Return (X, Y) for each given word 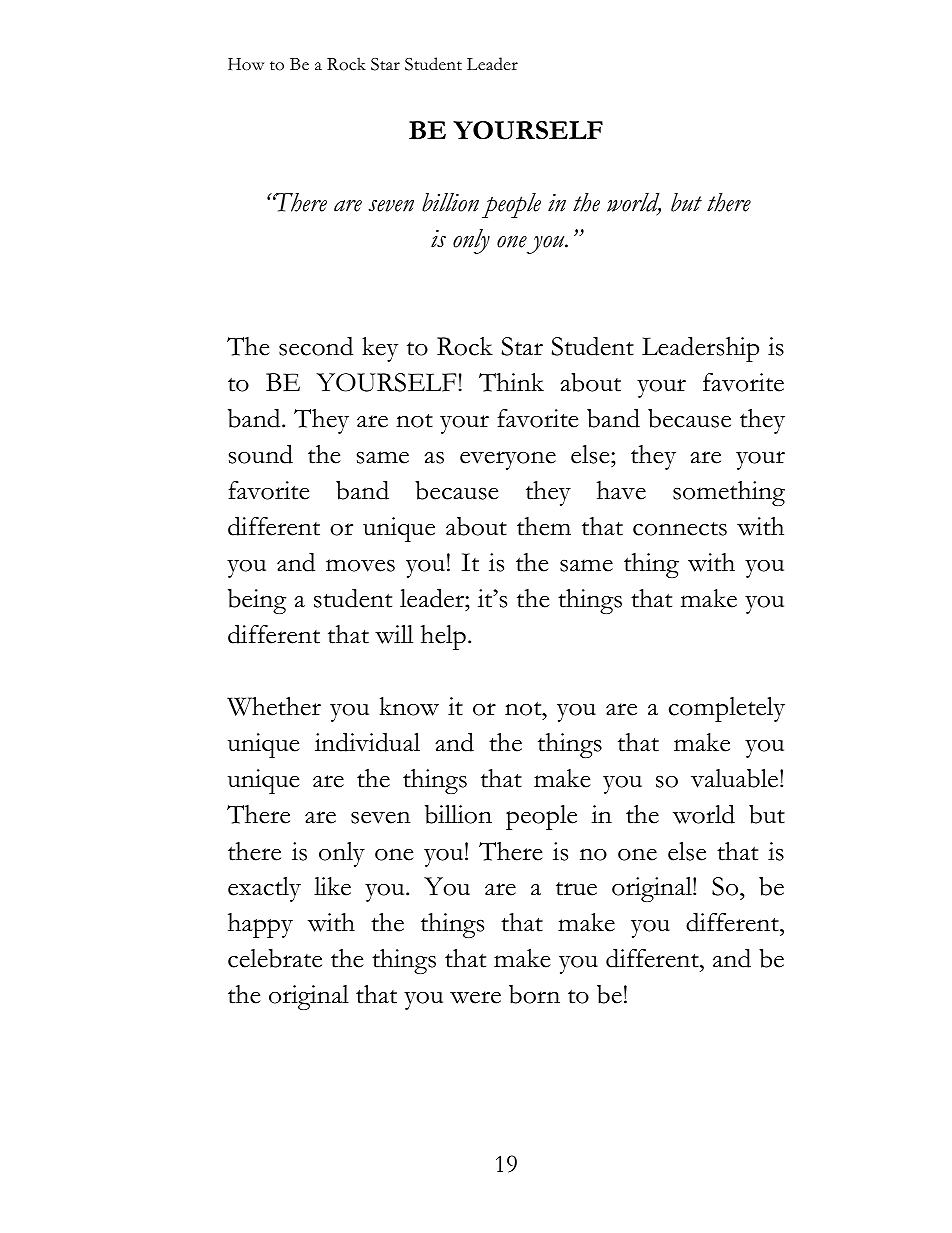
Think (511, 382)
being (257, 601)
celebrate (275, 958)
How (246, 64)
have (621, 490)
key (380, 349)
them (544, 526)
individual (367, 742)
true (576, 889)
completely (727, 709)
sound (261, 454)
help (443, 637)
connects (680, 529)
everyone (508, 460)
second (316, 346)
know (409, 706)
